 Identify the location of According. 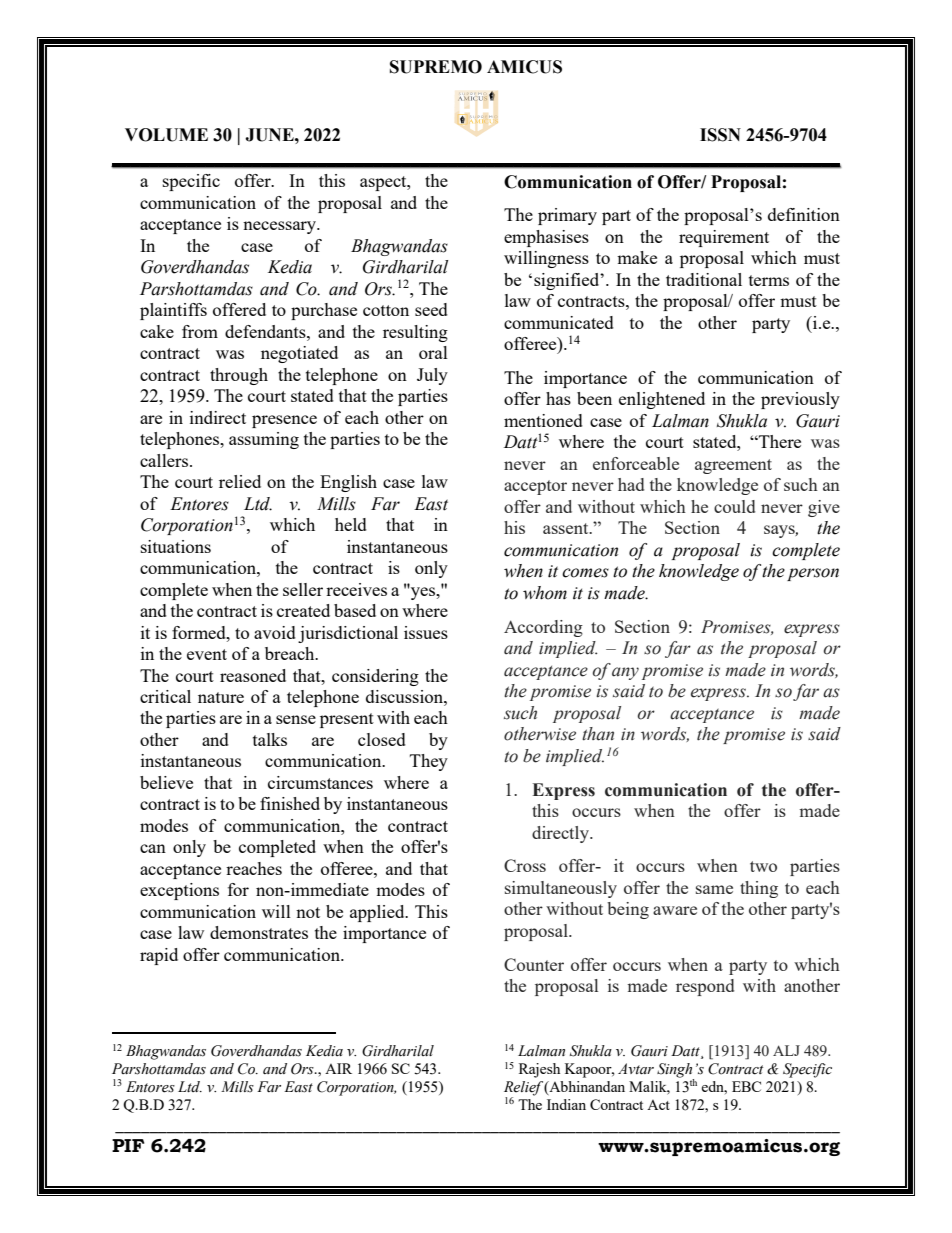
(543, 628).
